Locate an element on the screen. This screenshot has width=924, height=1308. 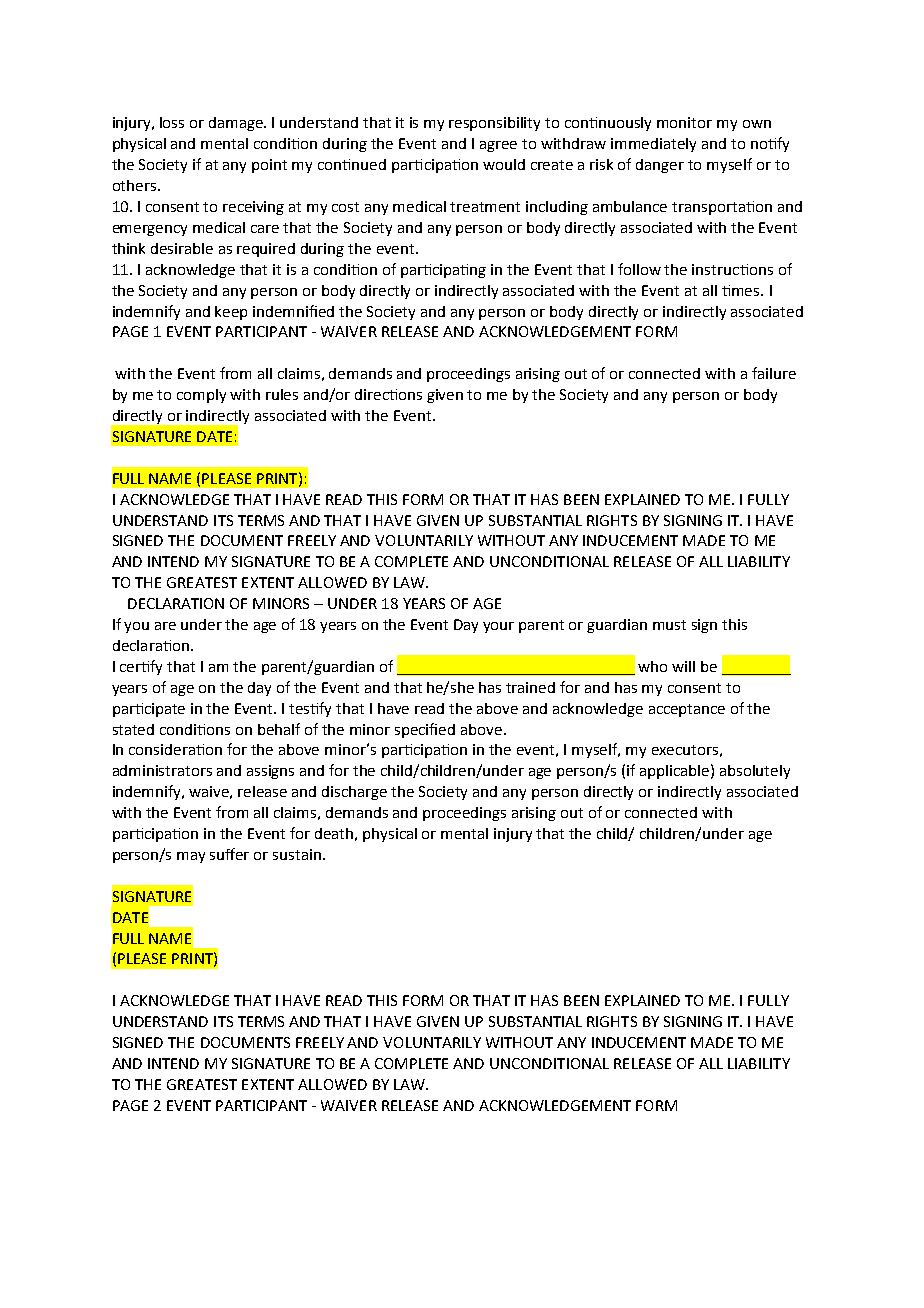
monitor is located at coordinates (684, 122).
